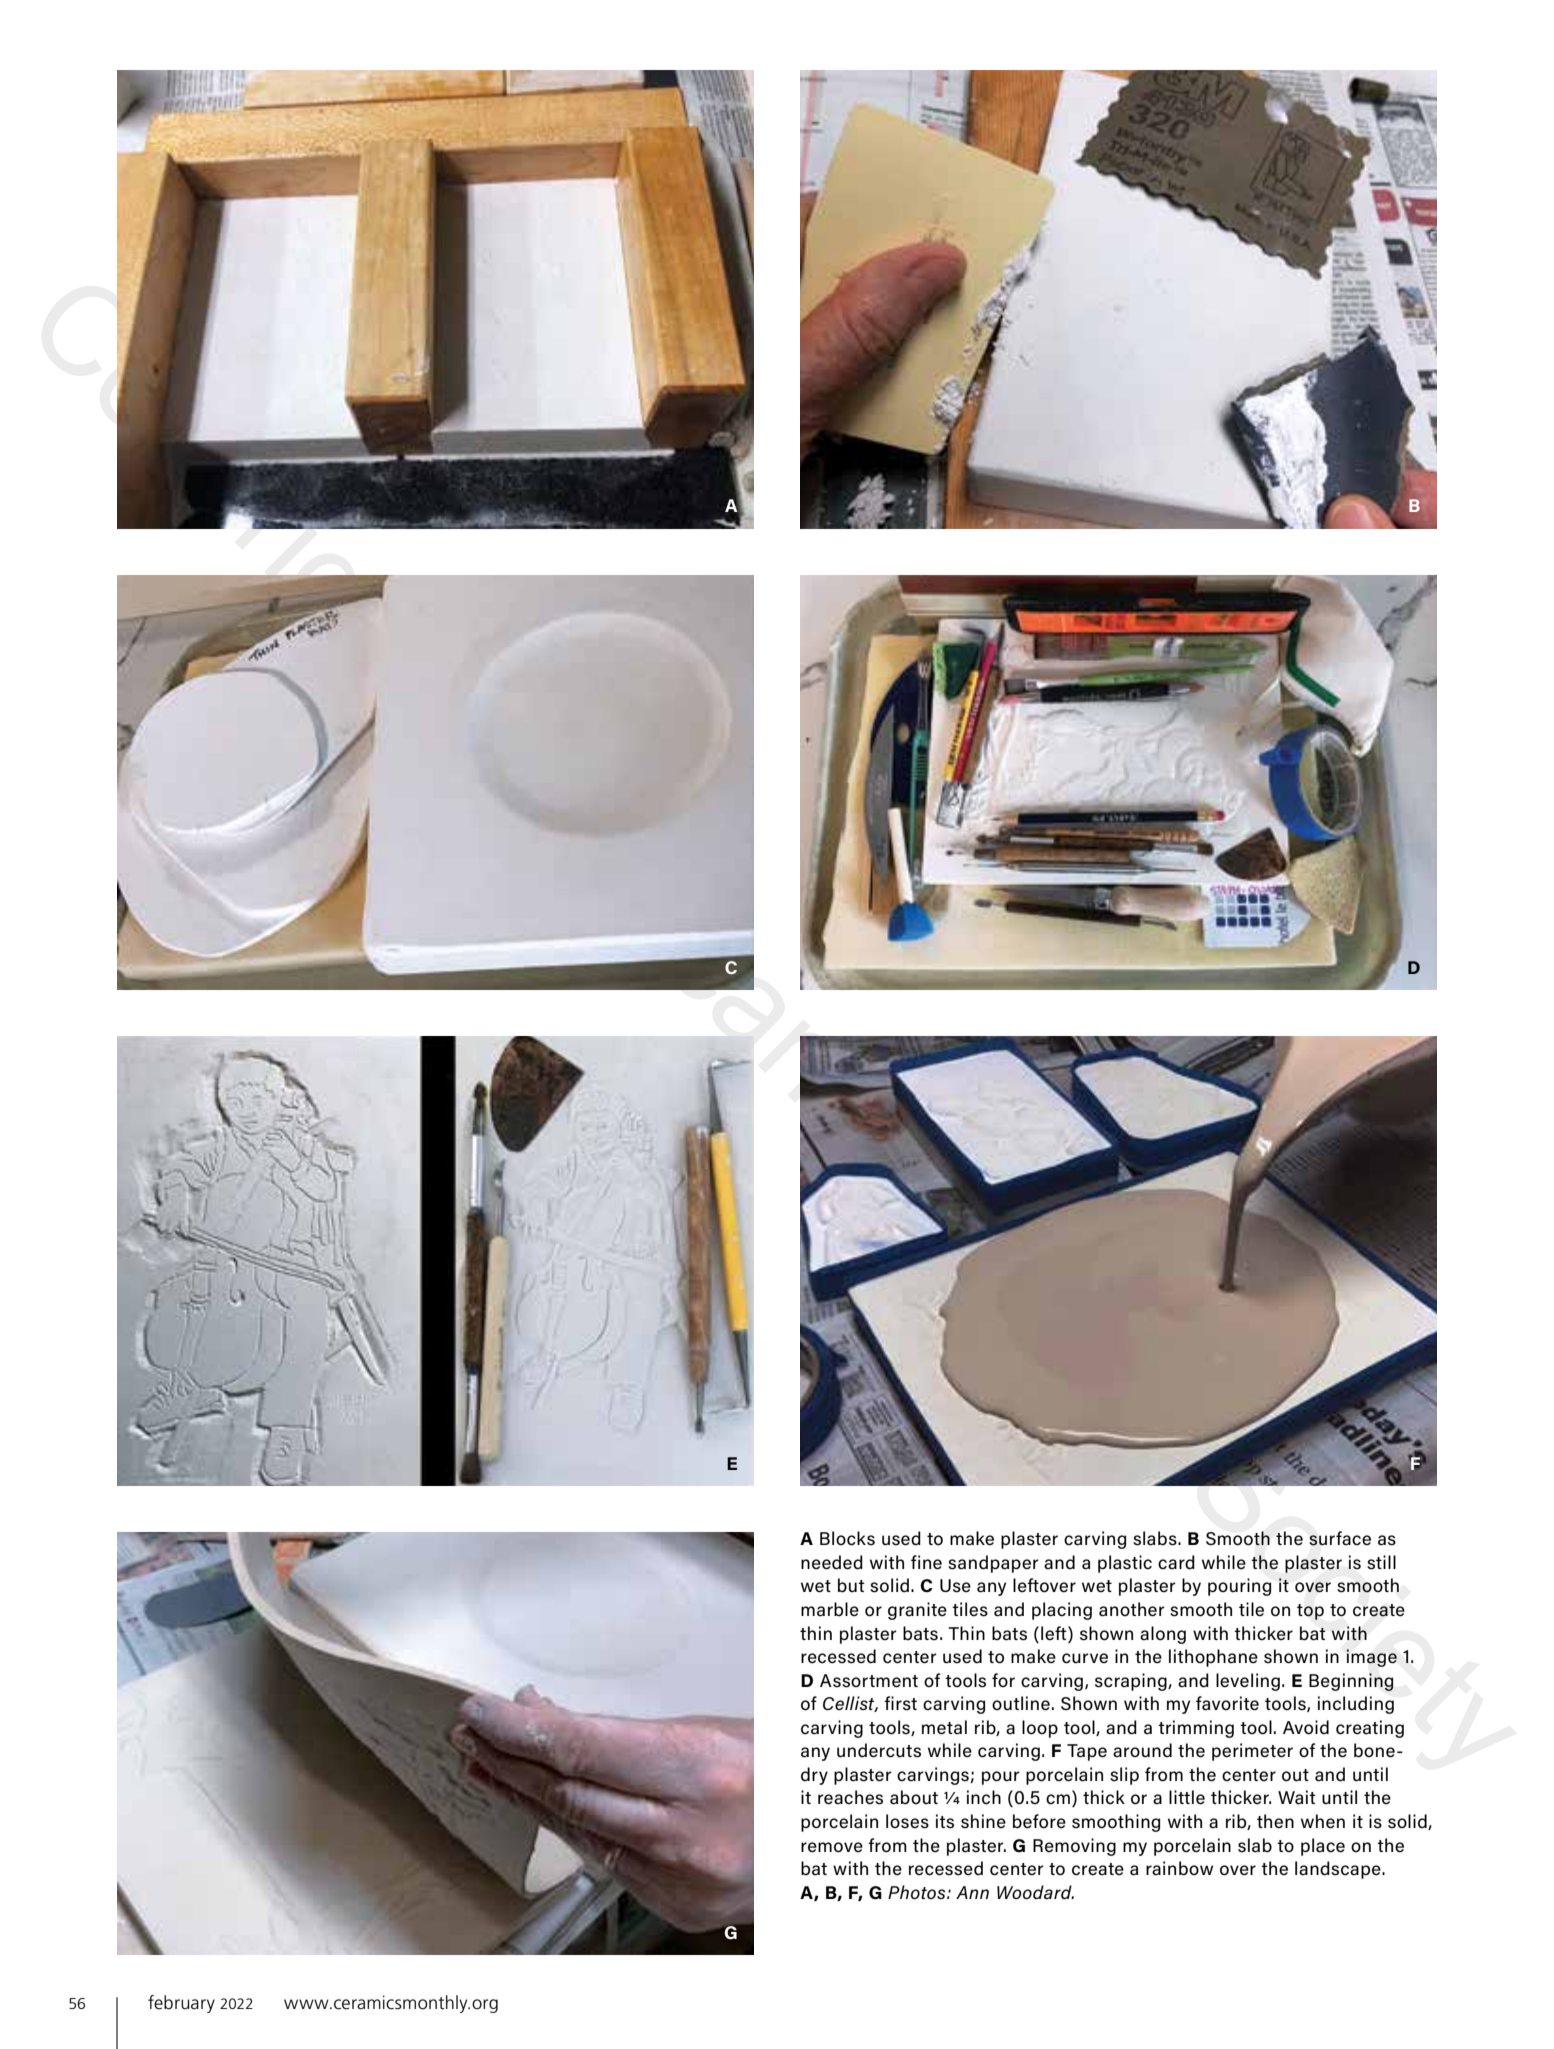  Describe the element at coordinates (847, 1538) in the document. I see `Blocks` at that location.
